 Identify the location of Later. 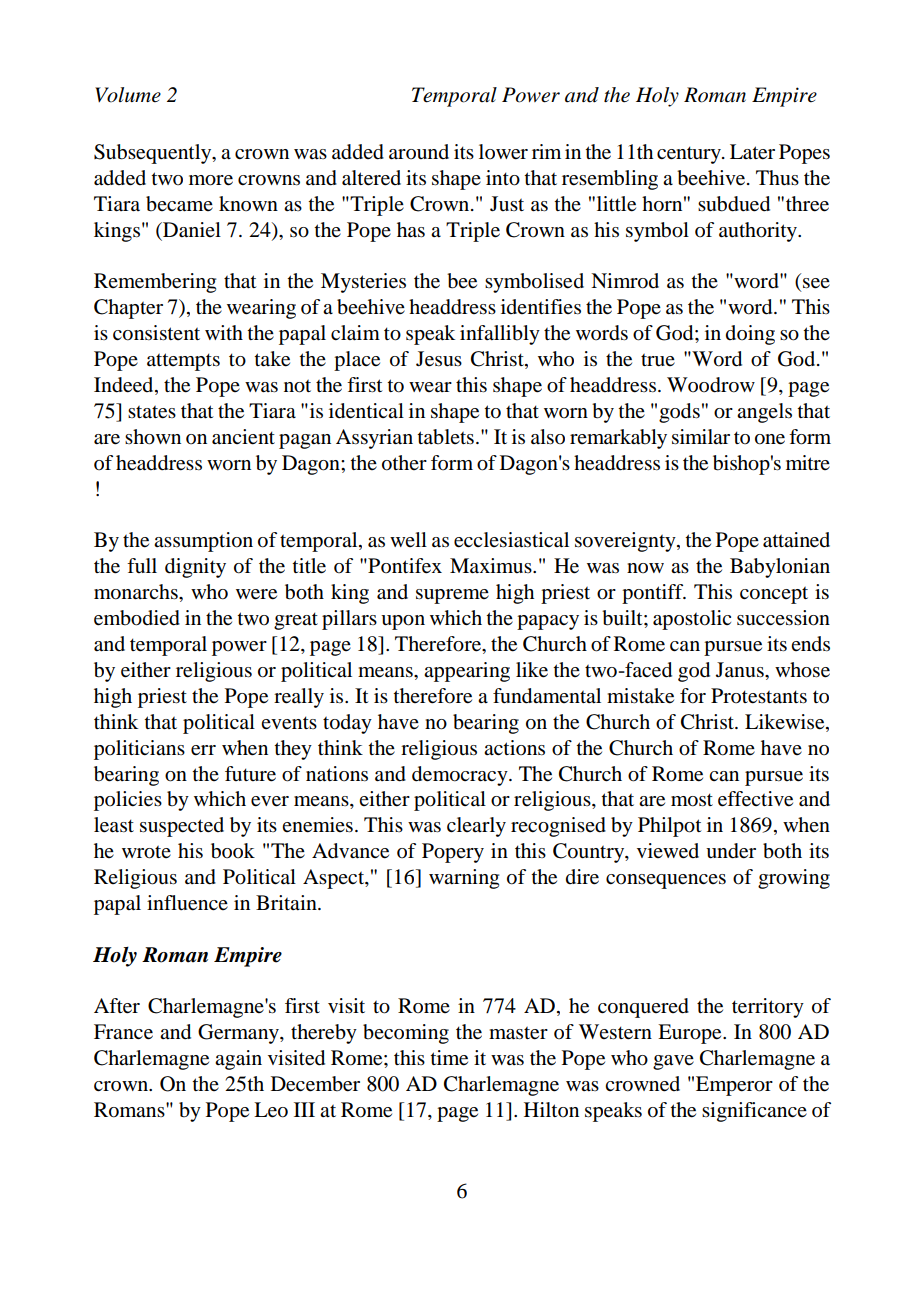
(752, 152).
